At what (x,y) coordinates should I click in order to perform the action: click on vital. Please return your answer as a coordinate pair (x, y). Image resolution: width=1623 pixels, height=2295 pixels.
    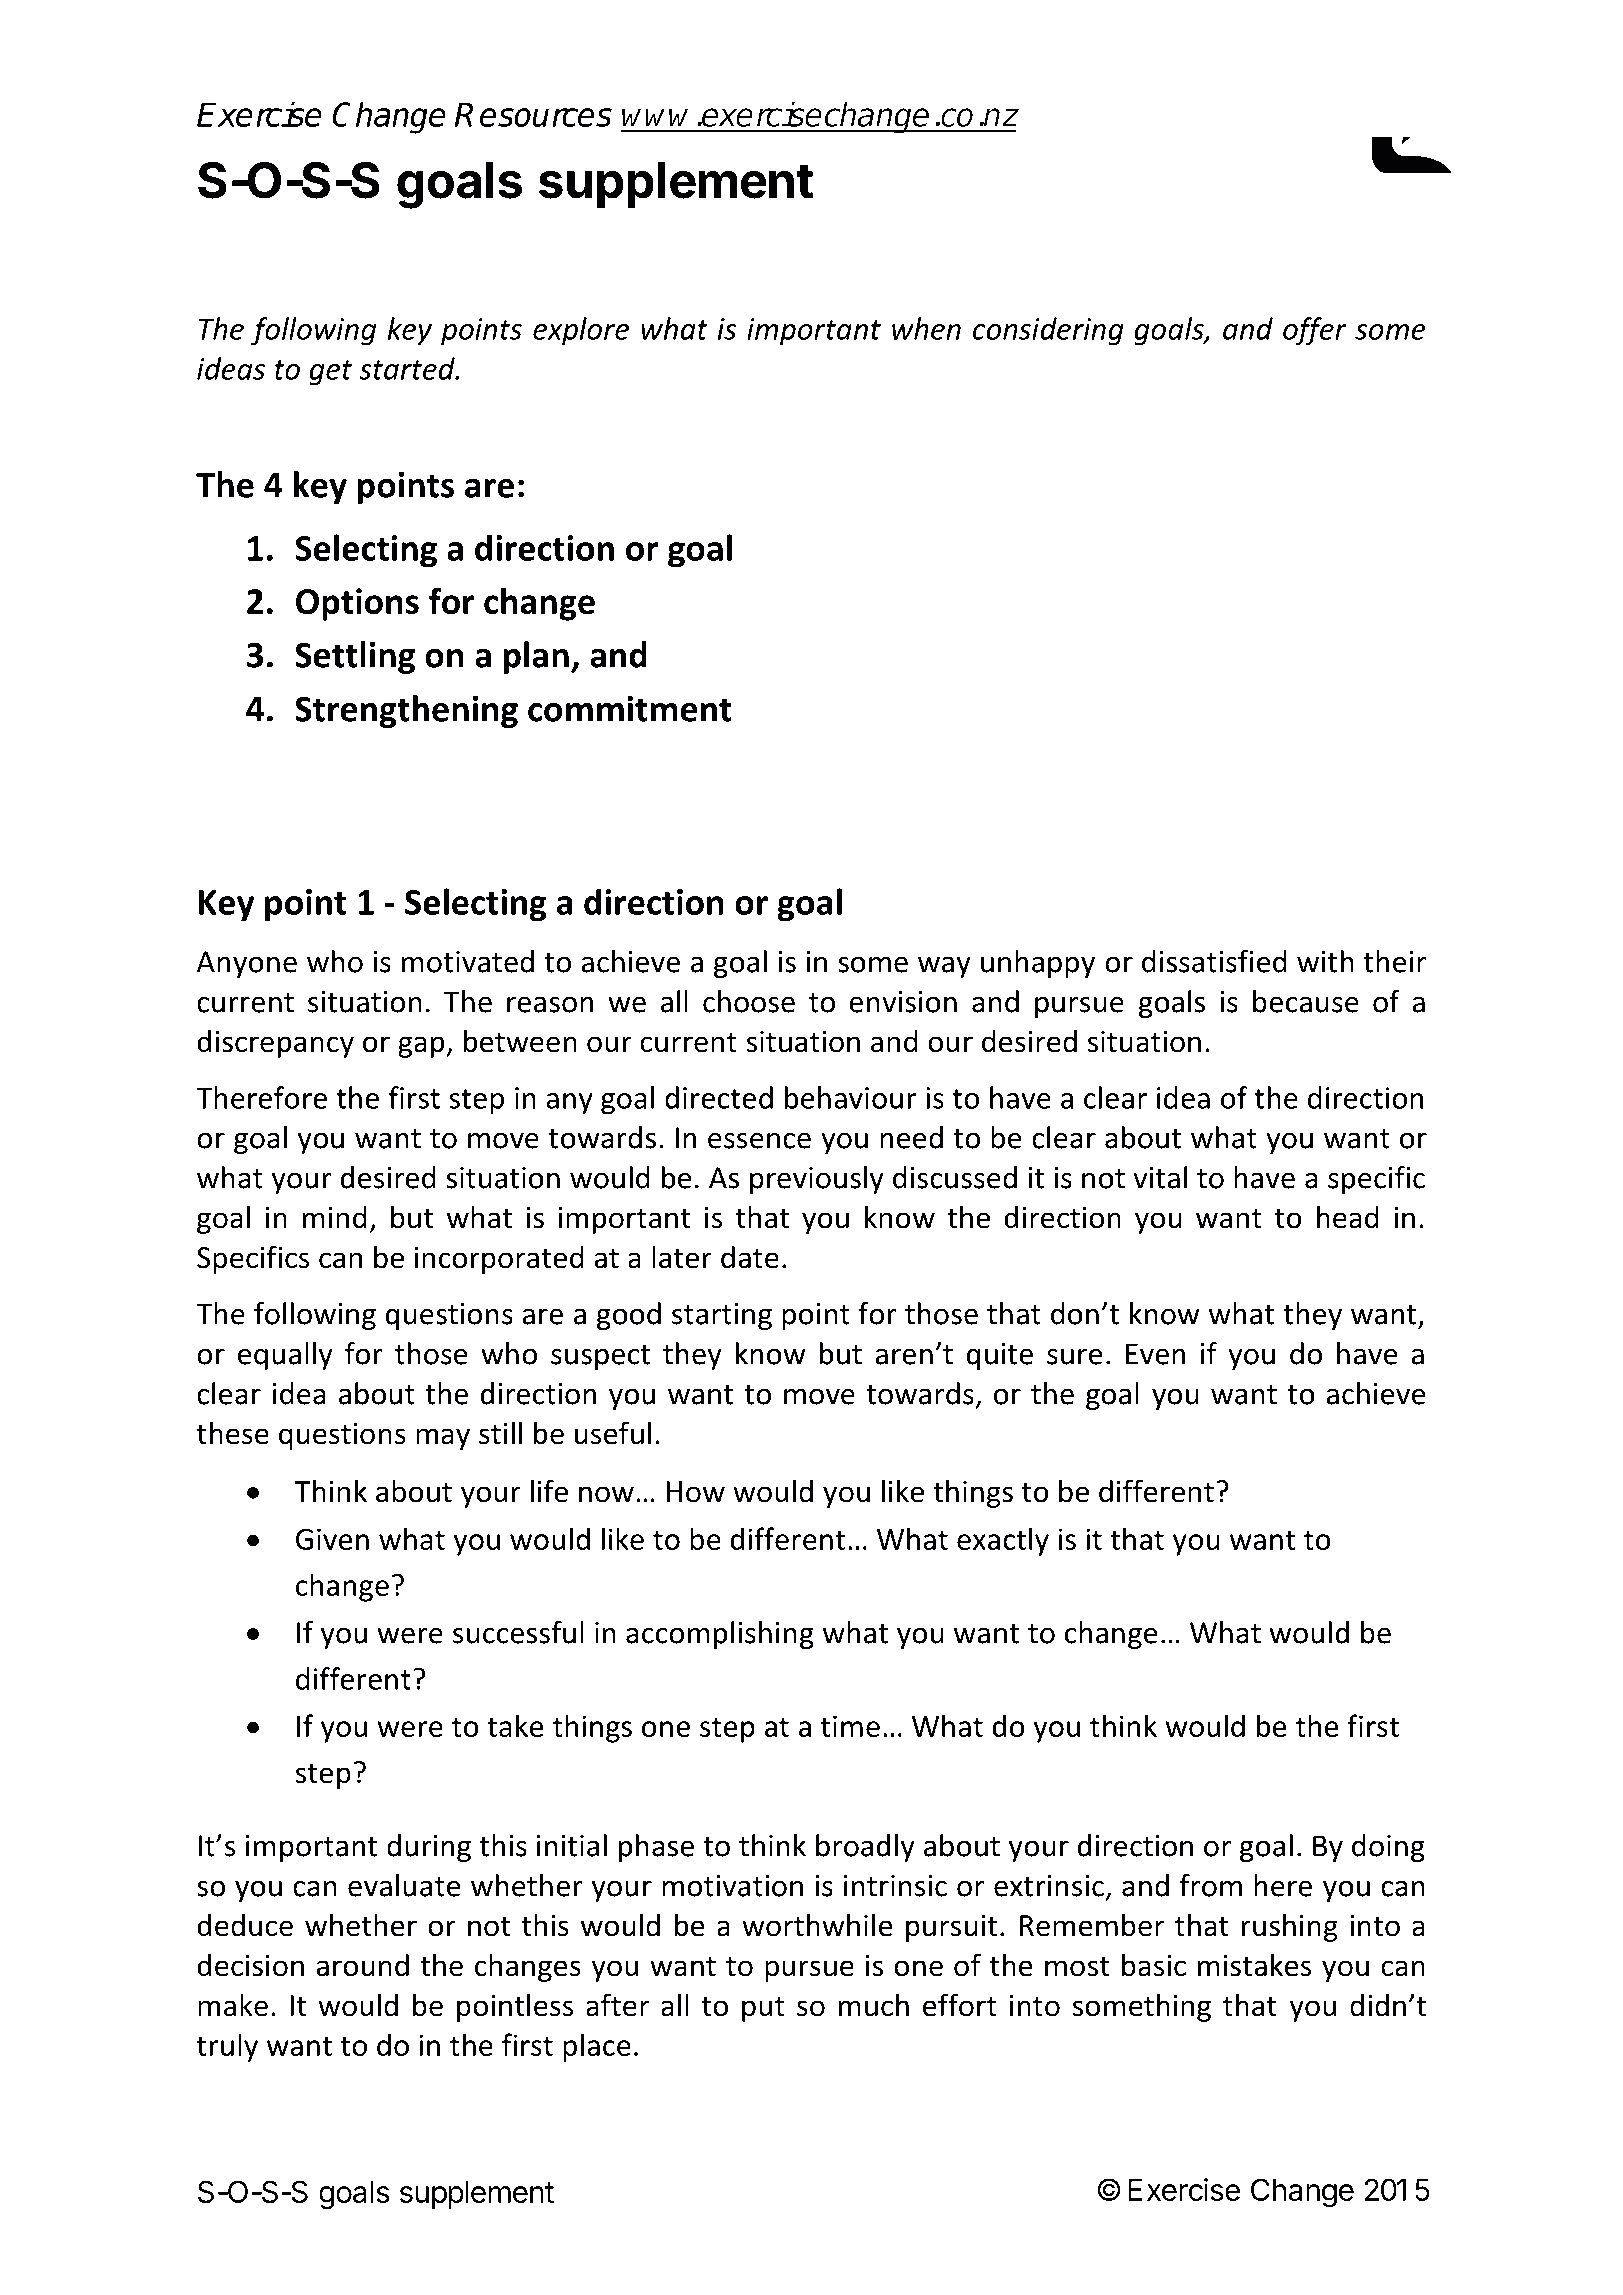
    Looking at the image, I should click on (1160, 1177).
